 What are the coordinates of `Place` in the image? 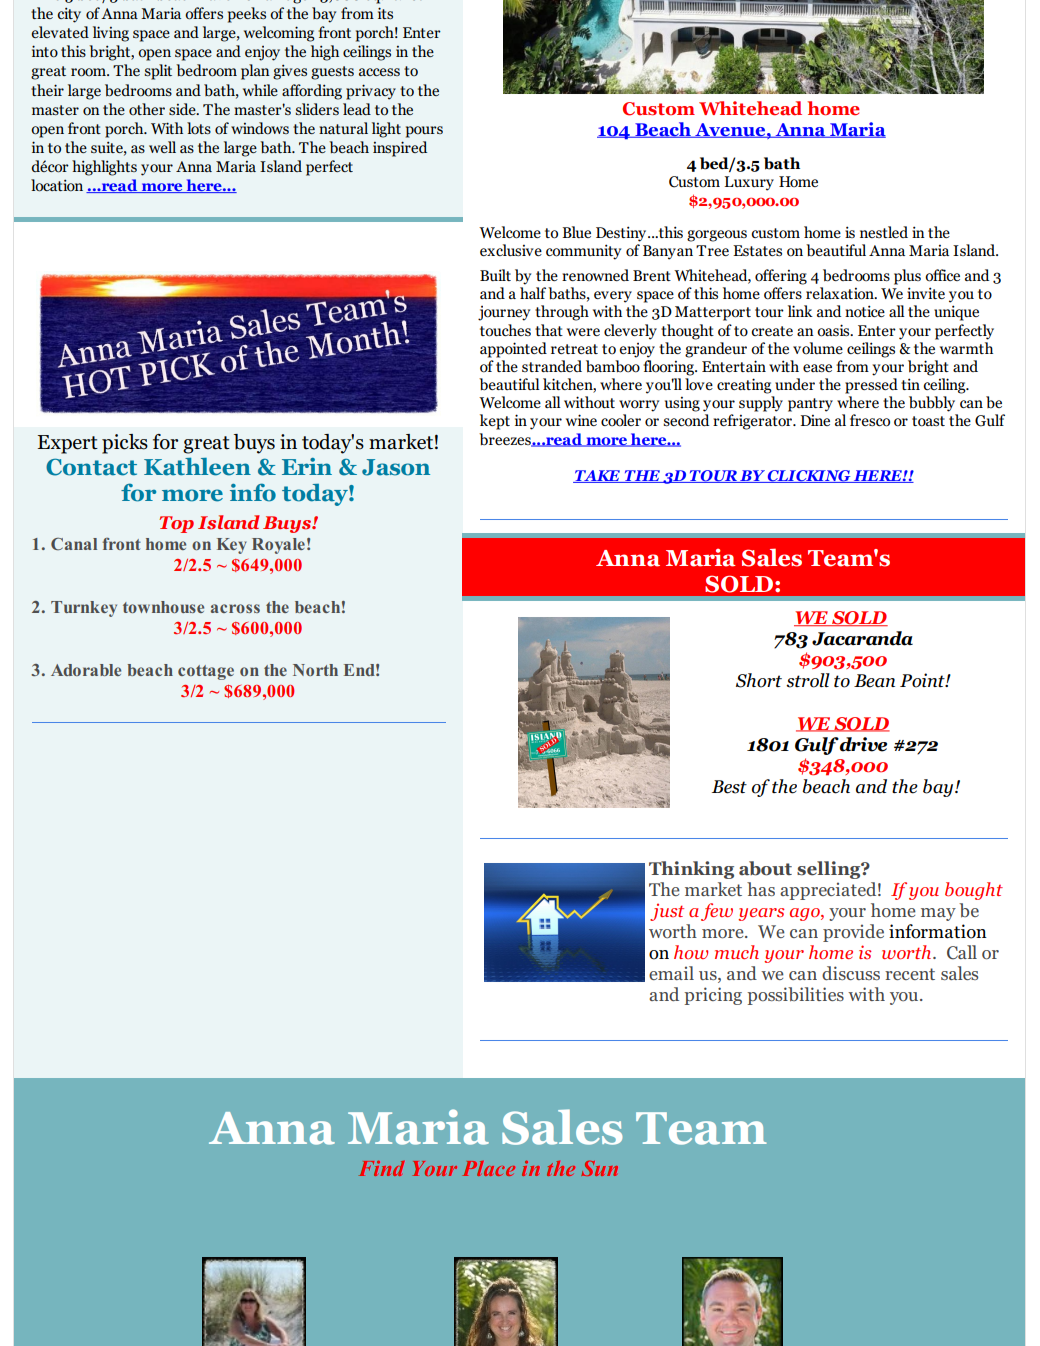 It's located at (489, 1168).
